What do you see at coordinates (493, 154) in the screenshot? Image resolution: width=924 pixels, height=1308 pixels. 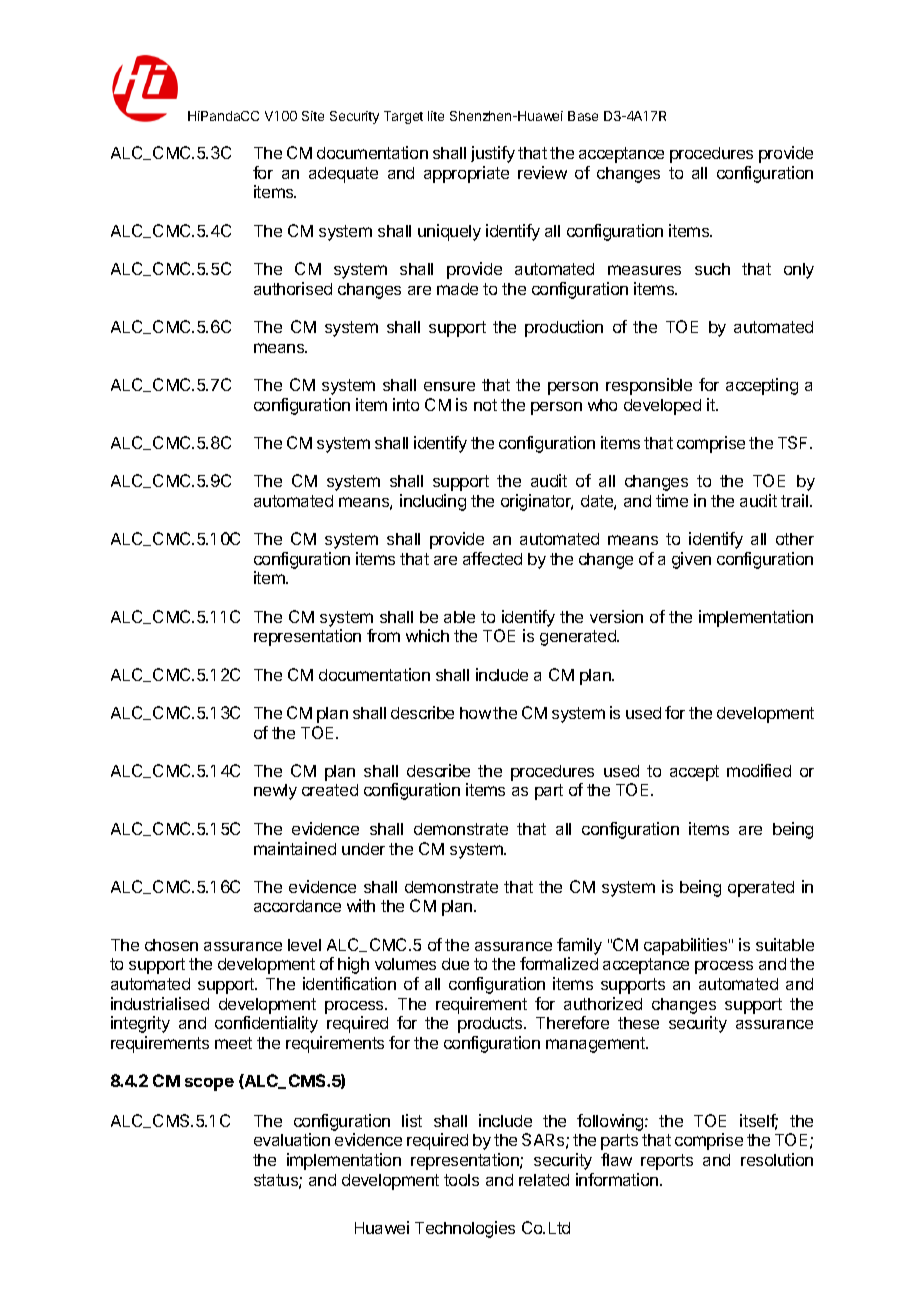 I see `justify` at bounding box center [493, 154].
